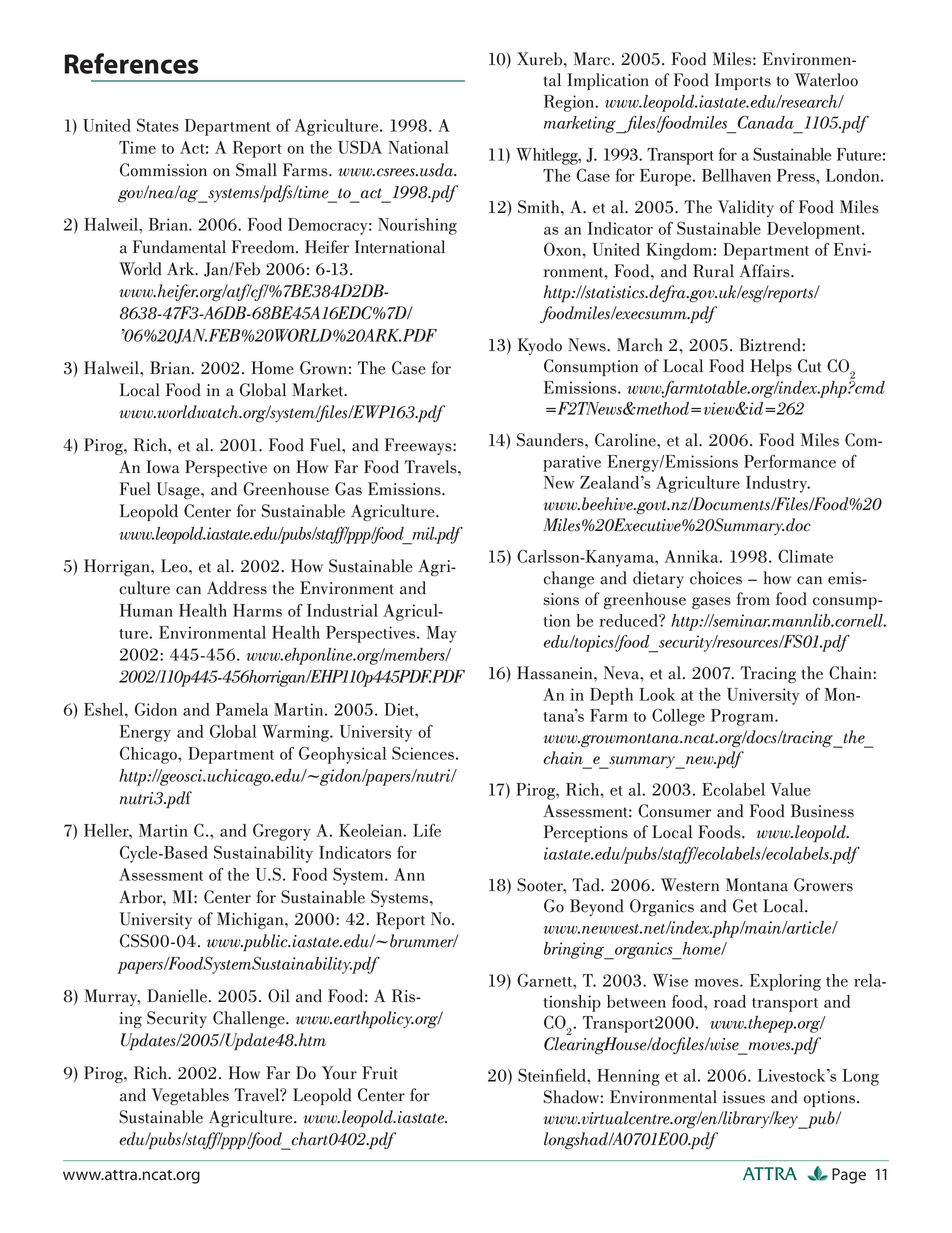  Describe the element at coordinates (158, 125) in the page. I see `States` at that location.
